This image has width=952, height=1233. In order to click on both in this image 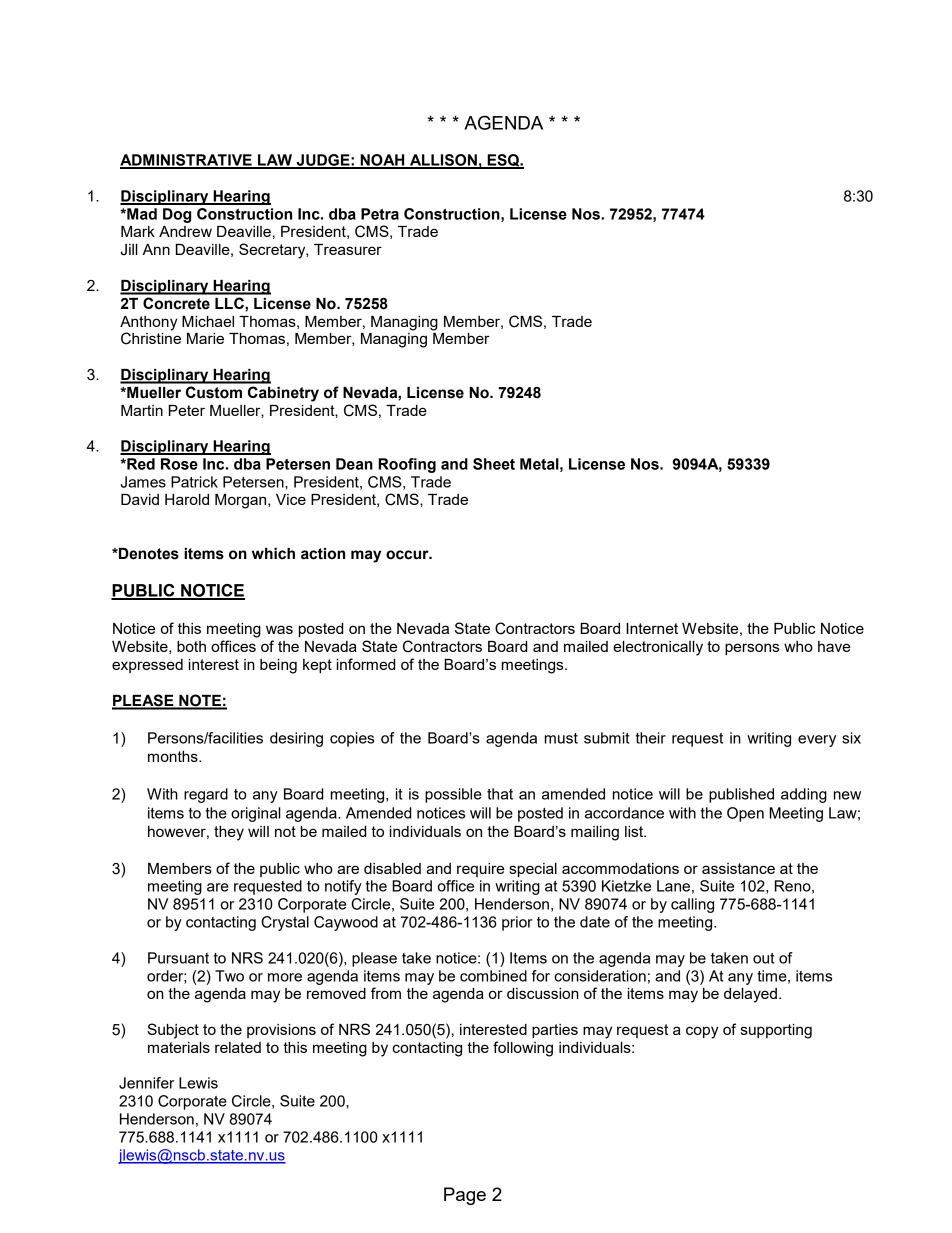, I will do `click(191, 646)`.
